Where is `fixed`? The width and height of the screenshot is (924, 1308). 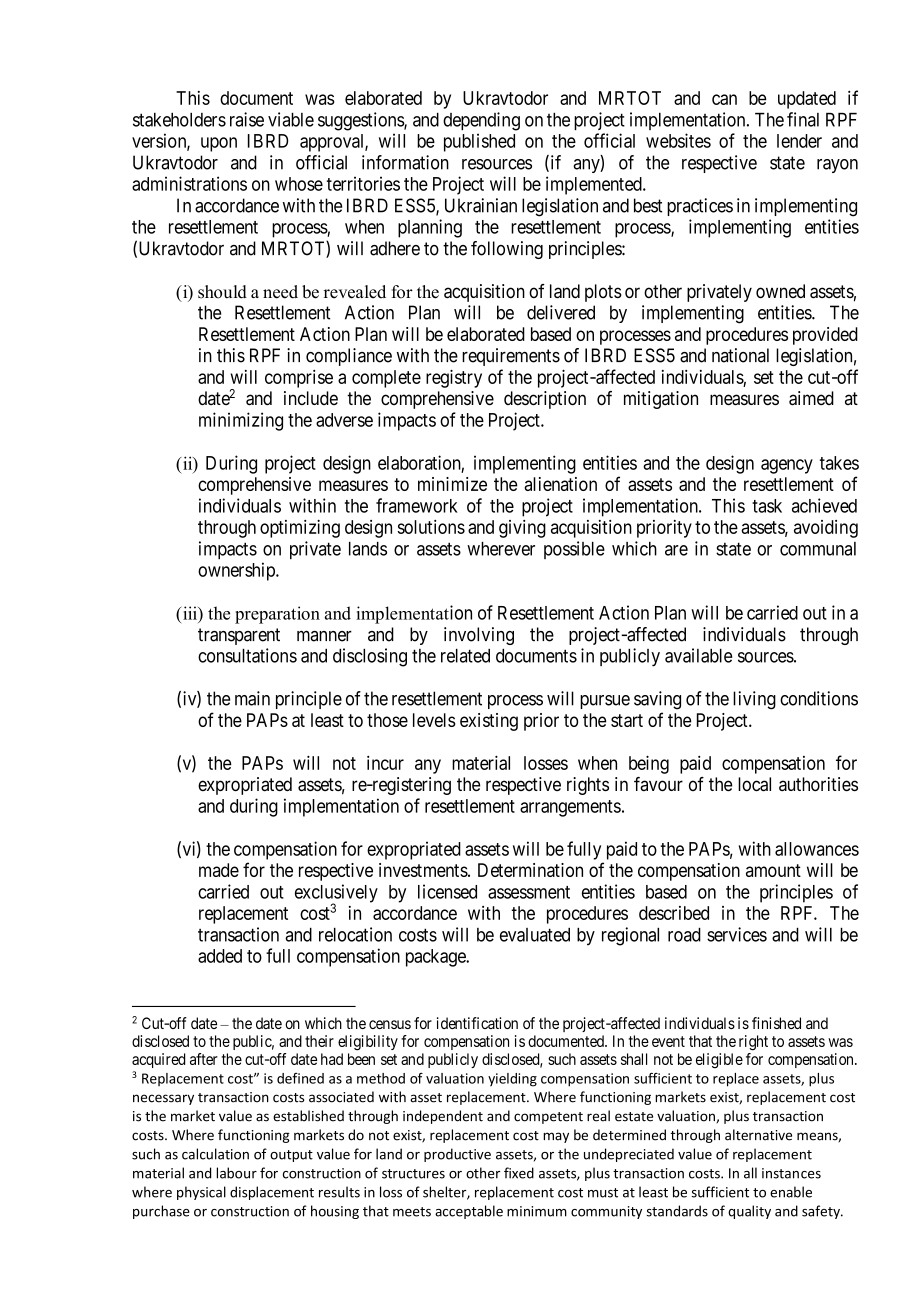 fixed is located at coordinates (519, 1173).
